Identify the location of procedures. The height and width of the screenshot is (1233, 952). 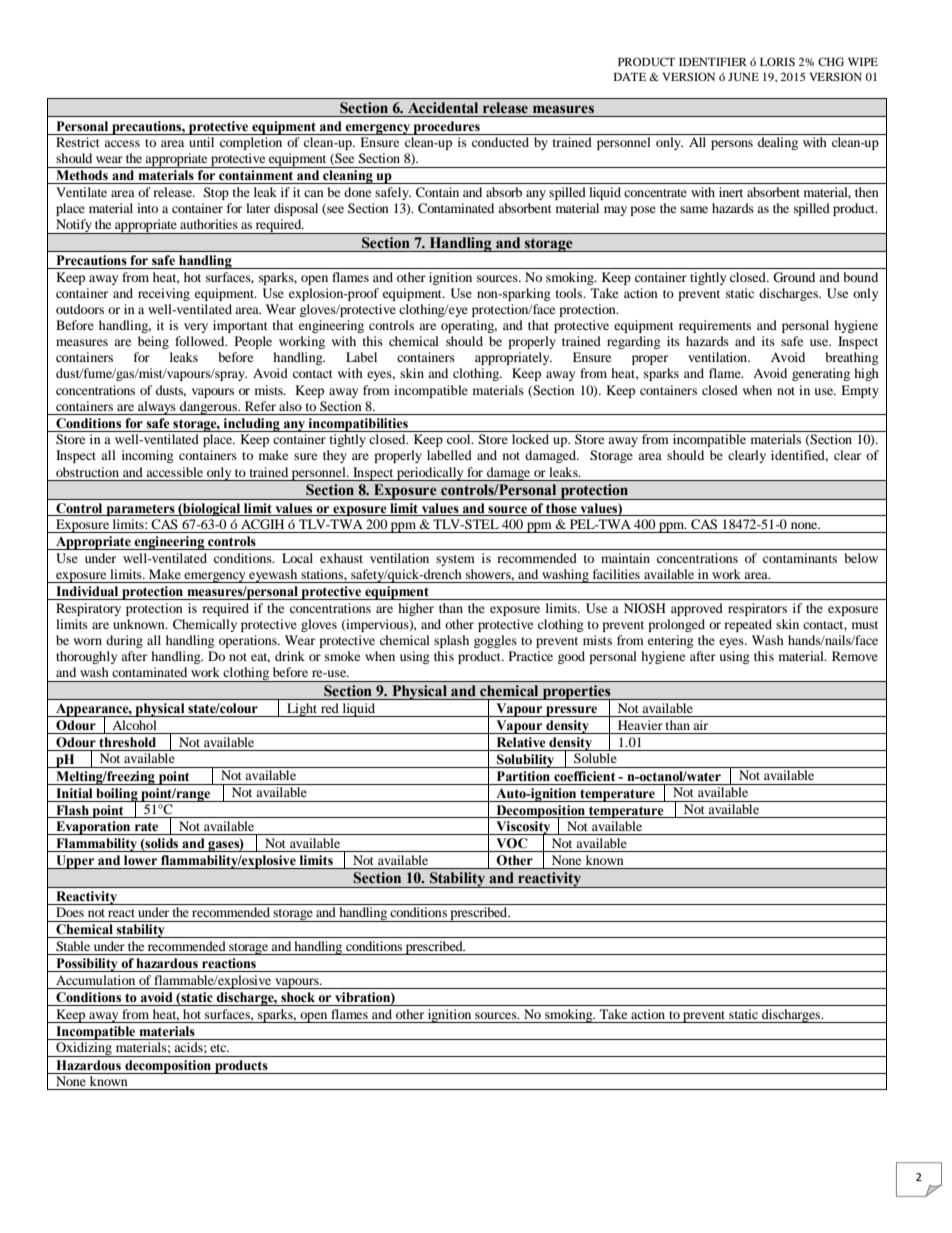
(447, 128).
